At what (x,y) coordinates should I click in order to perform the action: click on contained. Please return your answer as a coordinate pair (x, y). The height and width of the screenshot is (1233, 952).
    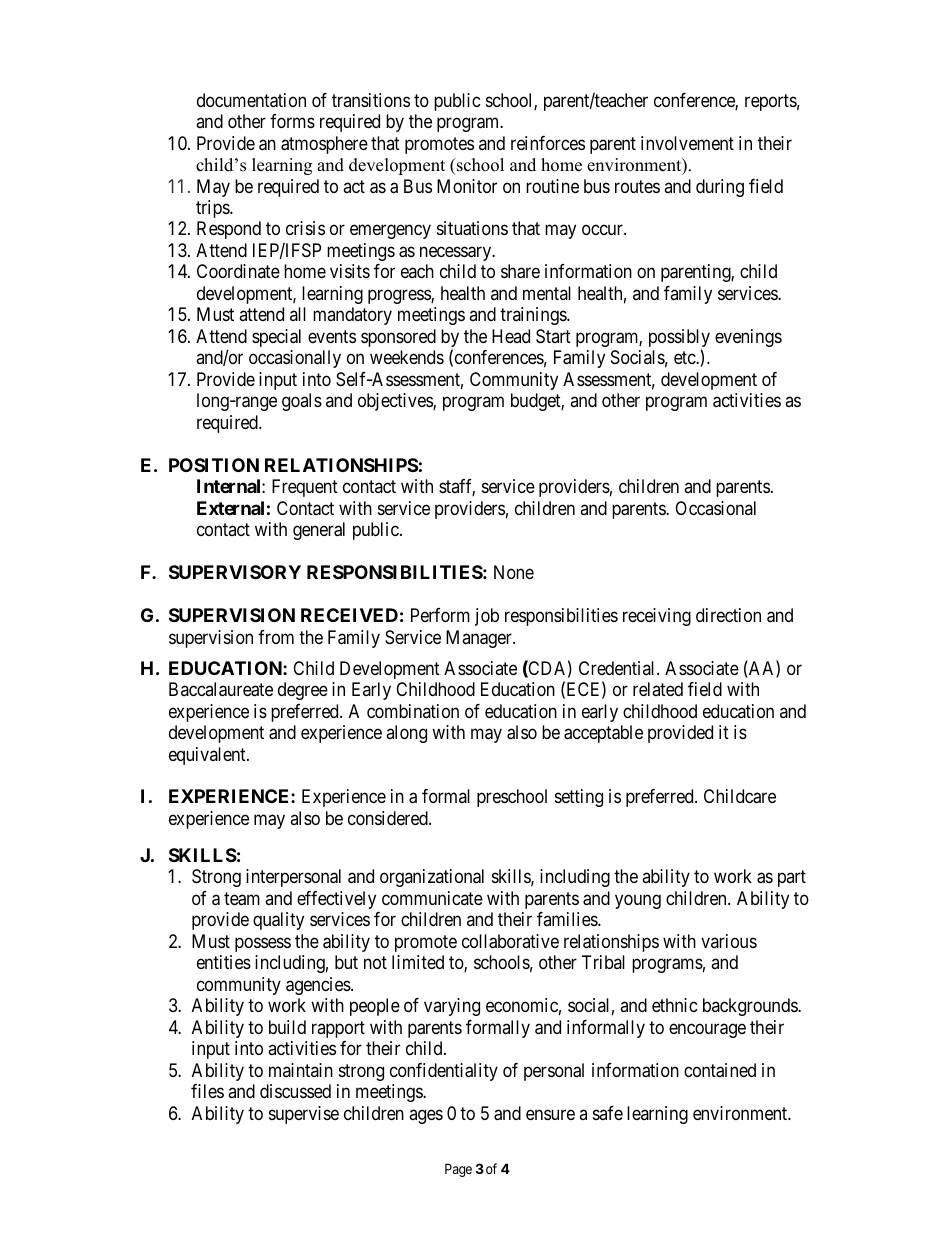
    Looking at the image, I should click on (720, 1070).
